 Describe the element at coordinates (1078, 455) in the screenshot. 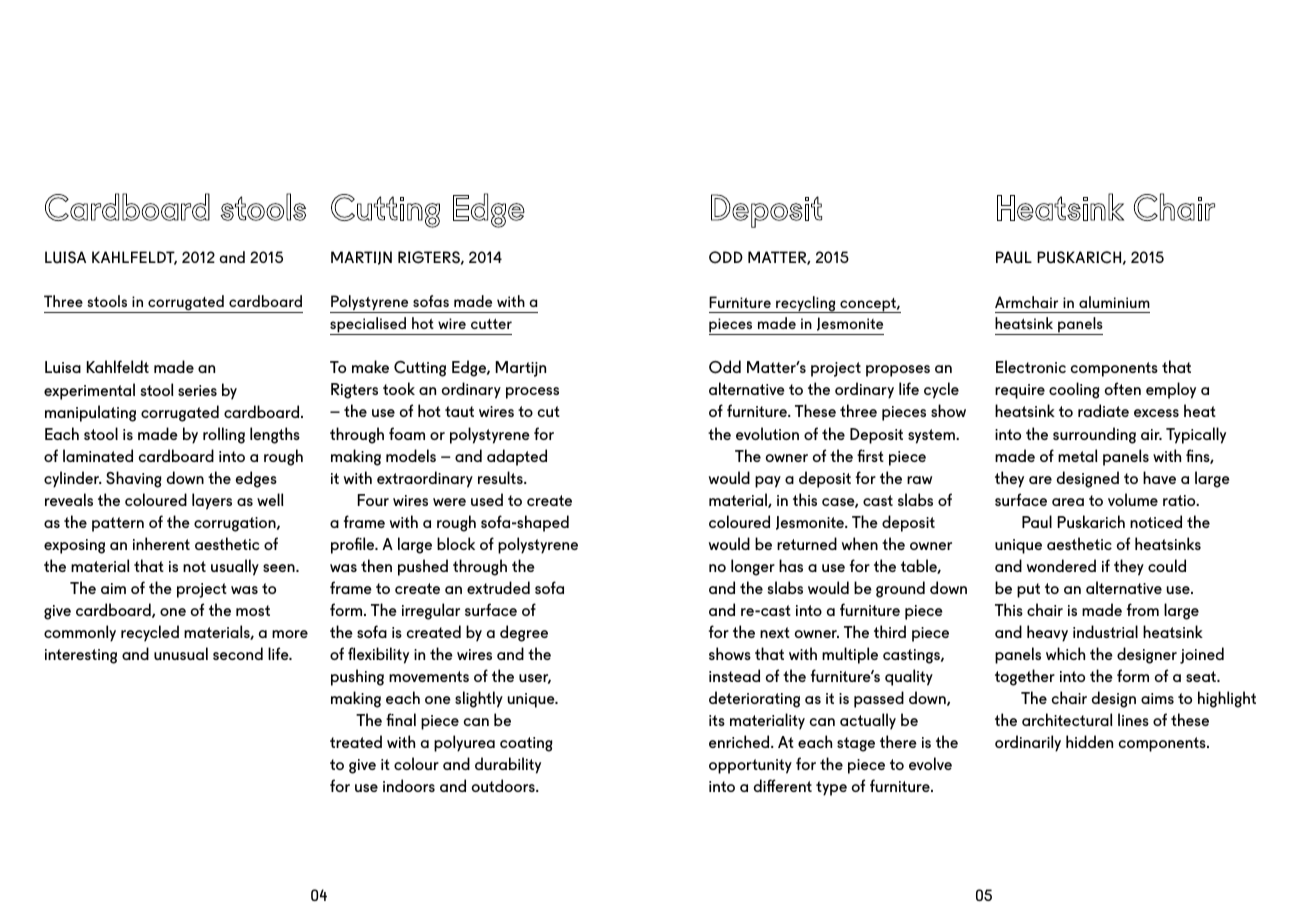

I see `metal` at that location.
